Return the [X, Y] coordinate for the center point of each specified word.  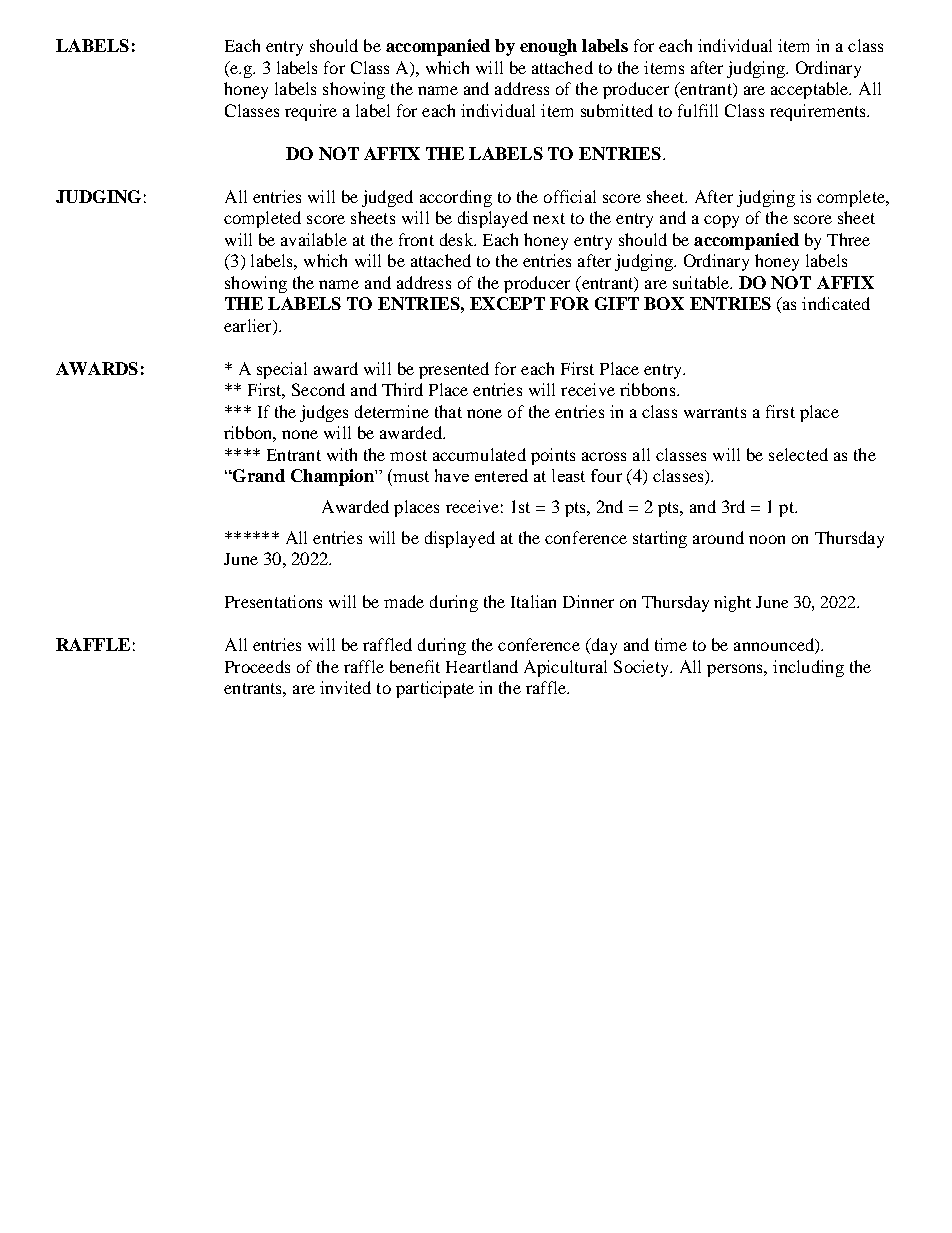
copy [721, 221]
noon [767, 539]
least [568, 475]
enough [548, 47]
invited [345, 687]
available [314, 239]
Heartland [482, 666]
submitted [617, 110]
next [549, 218]
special [282, 370]
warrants [715, 412]
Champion [333, 477]
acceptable [811, 90]
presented [454, 370]
